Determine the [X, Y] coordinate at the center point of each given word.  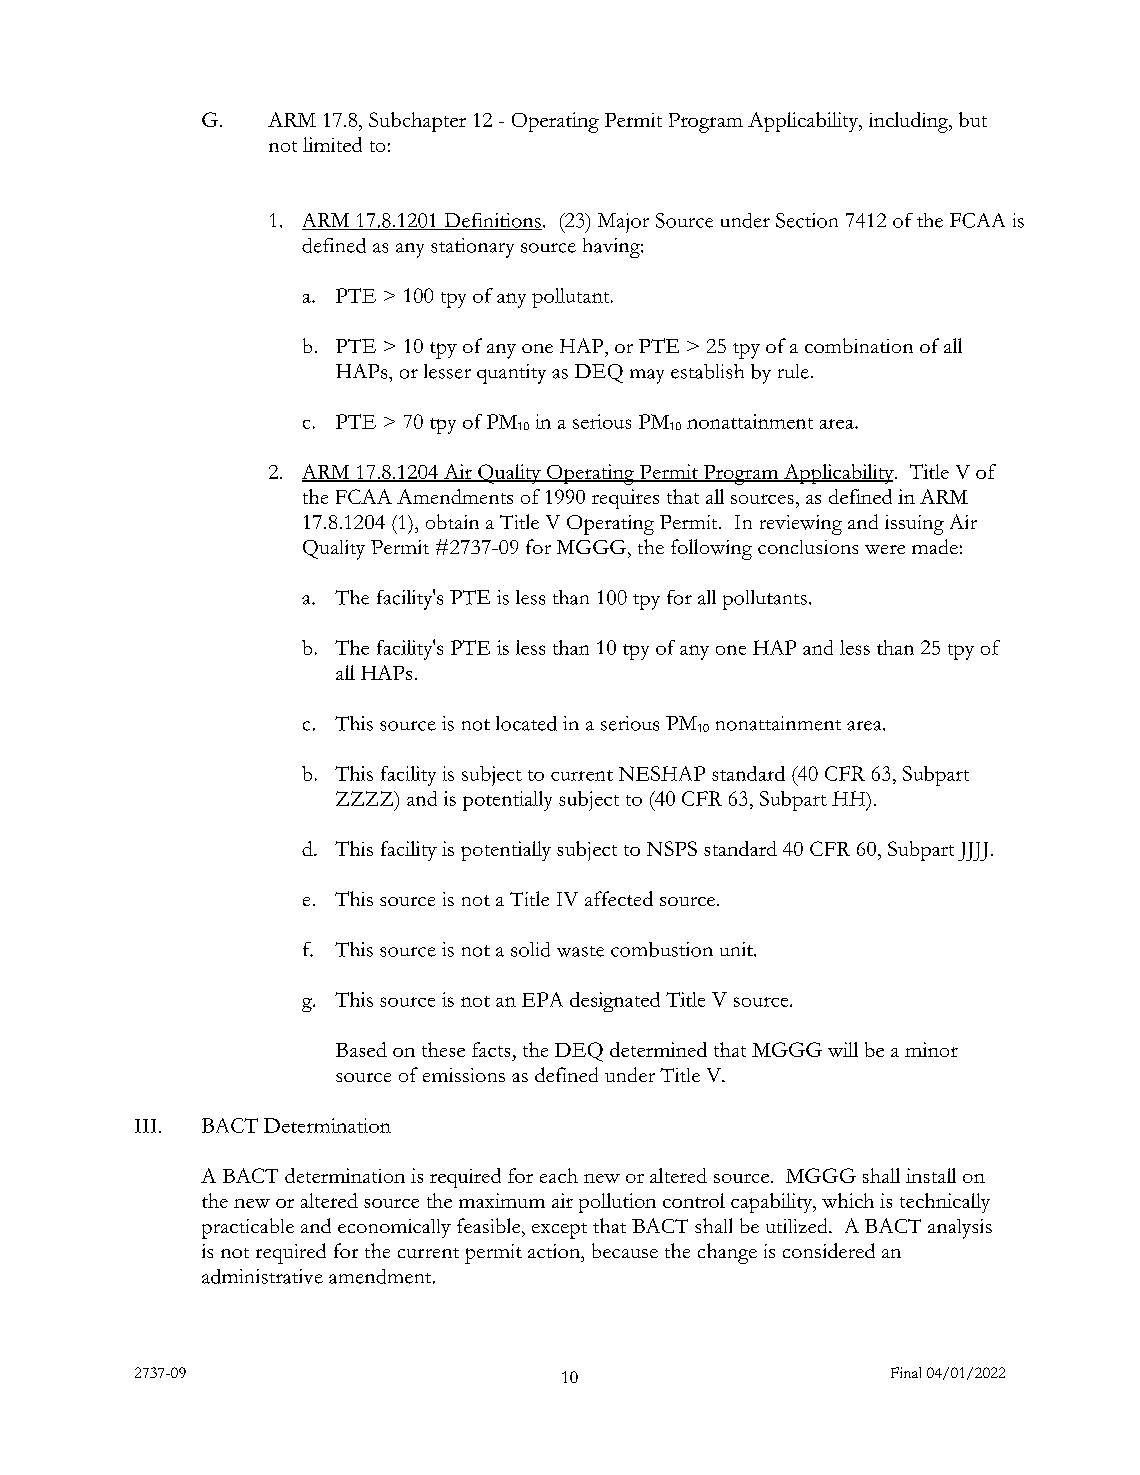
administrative [262, 1276]
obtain [452, 521]
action [555, 1251]
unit [737, 949]
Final [906, 1372]
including [909, 122]
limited [332, 144]
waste [580, 951]
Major [623, 223]
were [885, 549]
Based [361, 1049]
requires [625, 499]
